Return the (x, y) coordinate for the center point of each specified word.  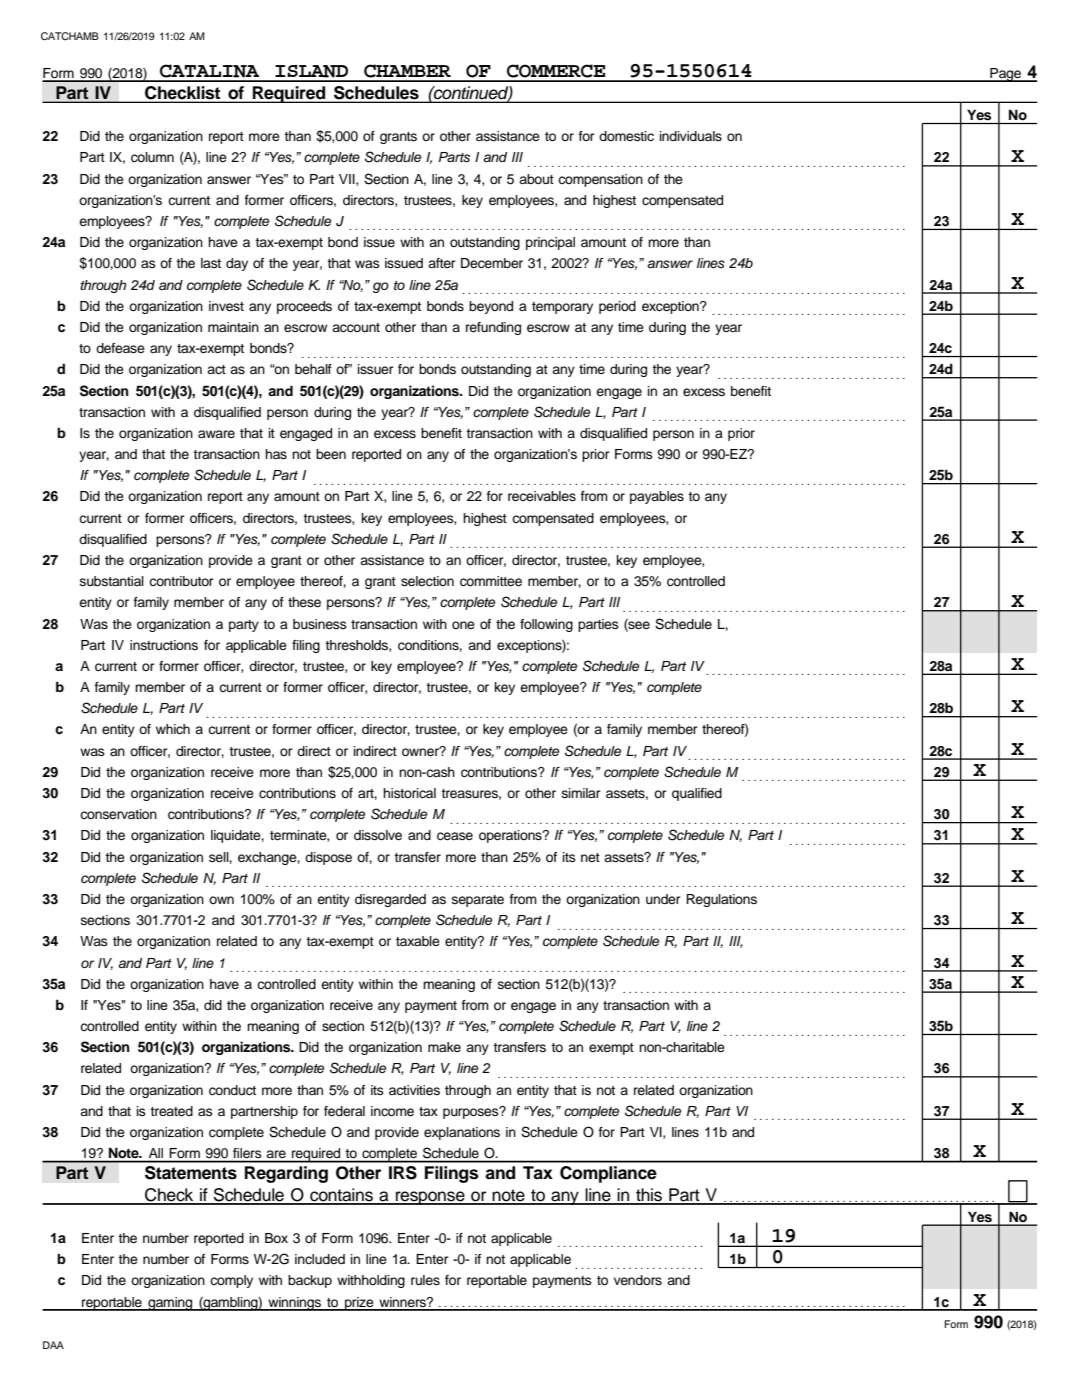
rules (425, 1280)
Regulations (721, 900)
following (546, 625)
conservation (118, 814)
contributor (181, 581)
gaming (170, 1304)
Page (1005, 75)
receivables (542, 496)
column (152, 157)
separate (478, 901)
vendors (638, 1280)
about (536, 179)
